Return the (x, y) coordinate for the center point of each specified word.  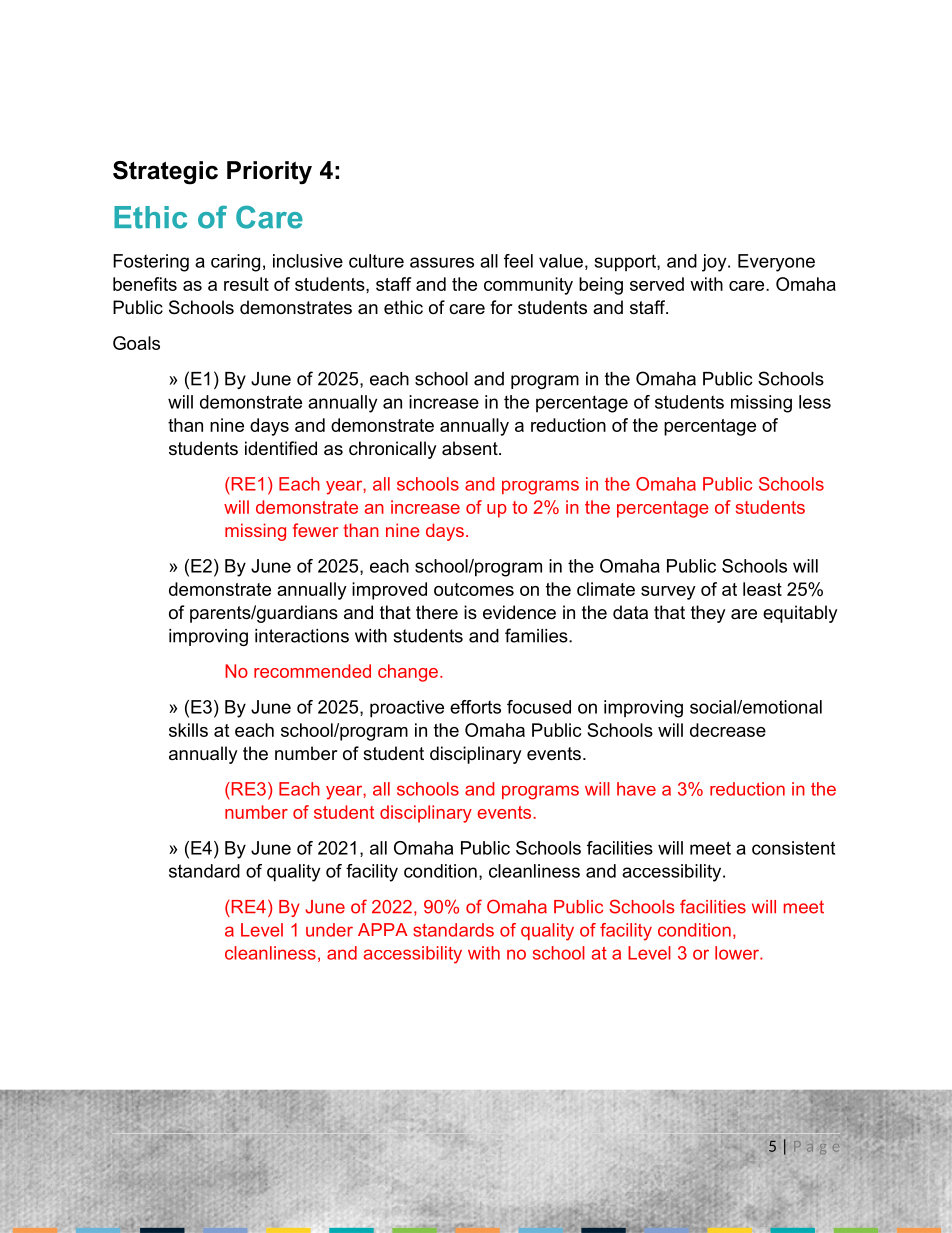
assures (442, 262)
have (636, 789)
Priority (269, 173)
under (329, 930)
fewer (315, 530)
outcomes (474, 589)
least (762, 589)
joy (715, 263)
